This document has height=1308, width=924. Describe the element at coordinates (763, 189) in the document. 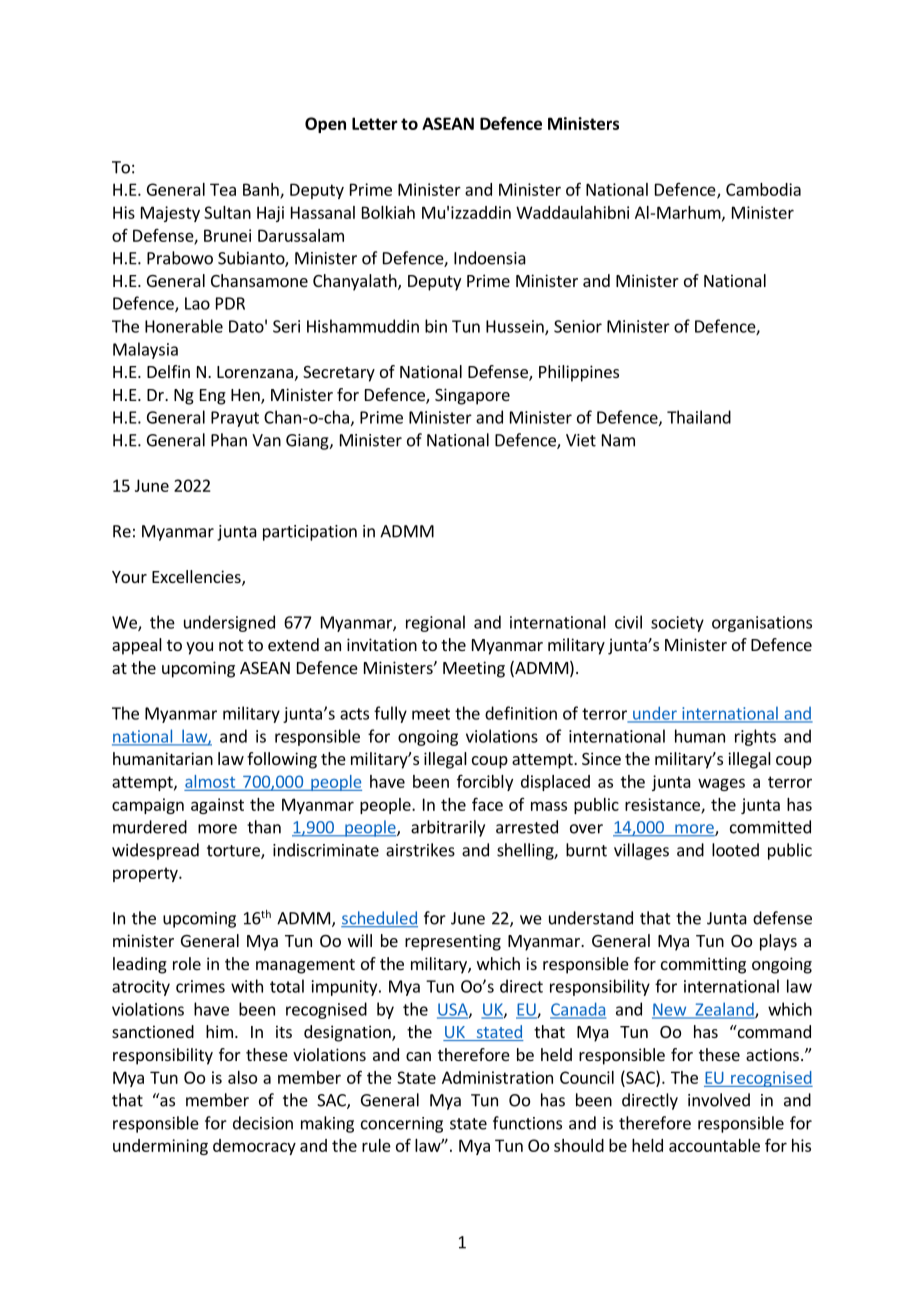

I see `Cambodia` at that location.
